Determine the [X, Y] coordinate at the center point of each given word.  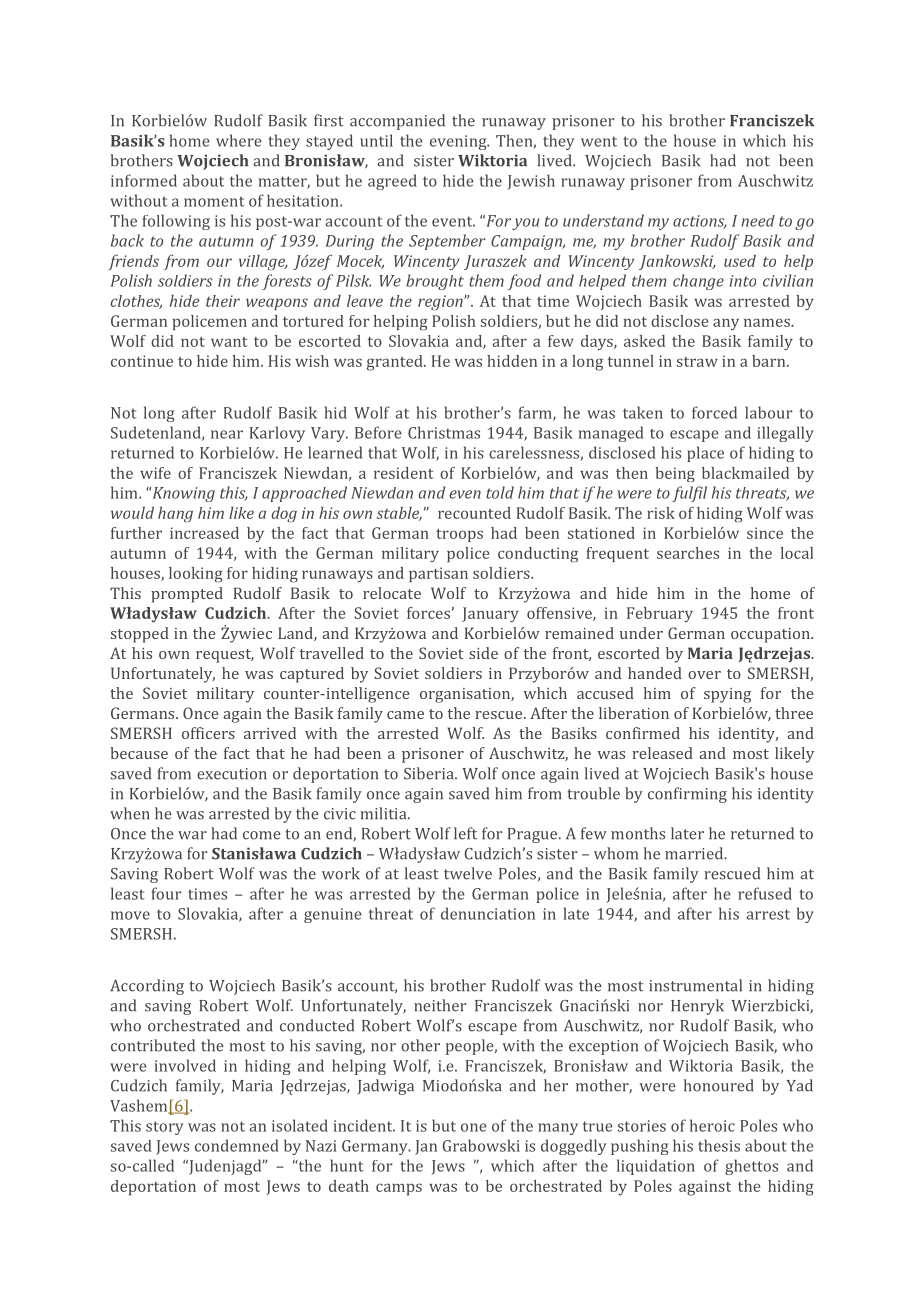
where [239, 140]
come [262, 835]
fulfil [689, 494]
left [465, 833]
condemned [237, 1145]
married [695, 853]
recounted [474, 513]
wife [155, 473]
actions [700, 222]
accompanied [397, 122]
